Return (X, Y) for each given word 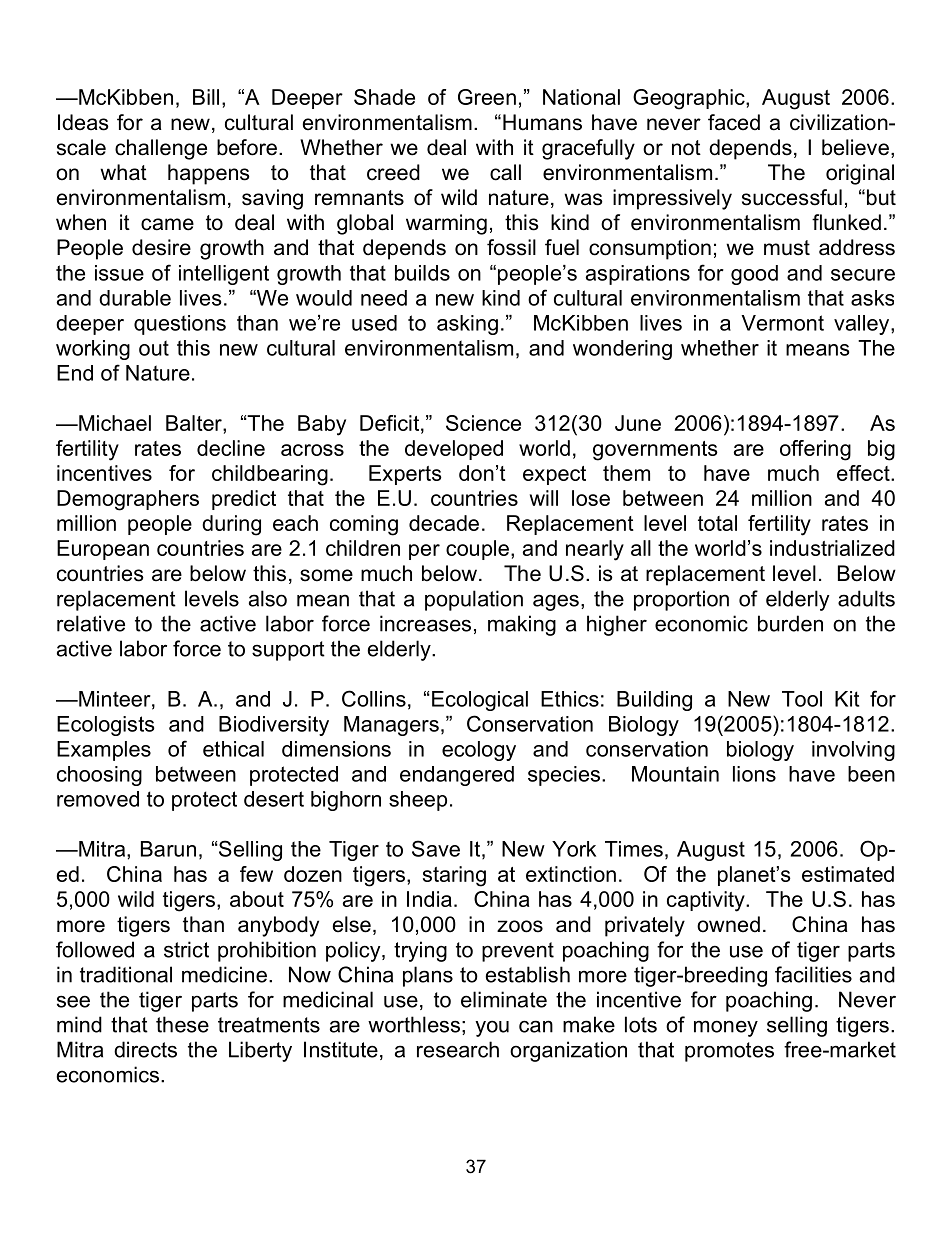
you (492, 1028)
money (726, 1028)
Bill (206, 97)
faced (734, 122)
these (182, 1024)
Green (487, 97)
